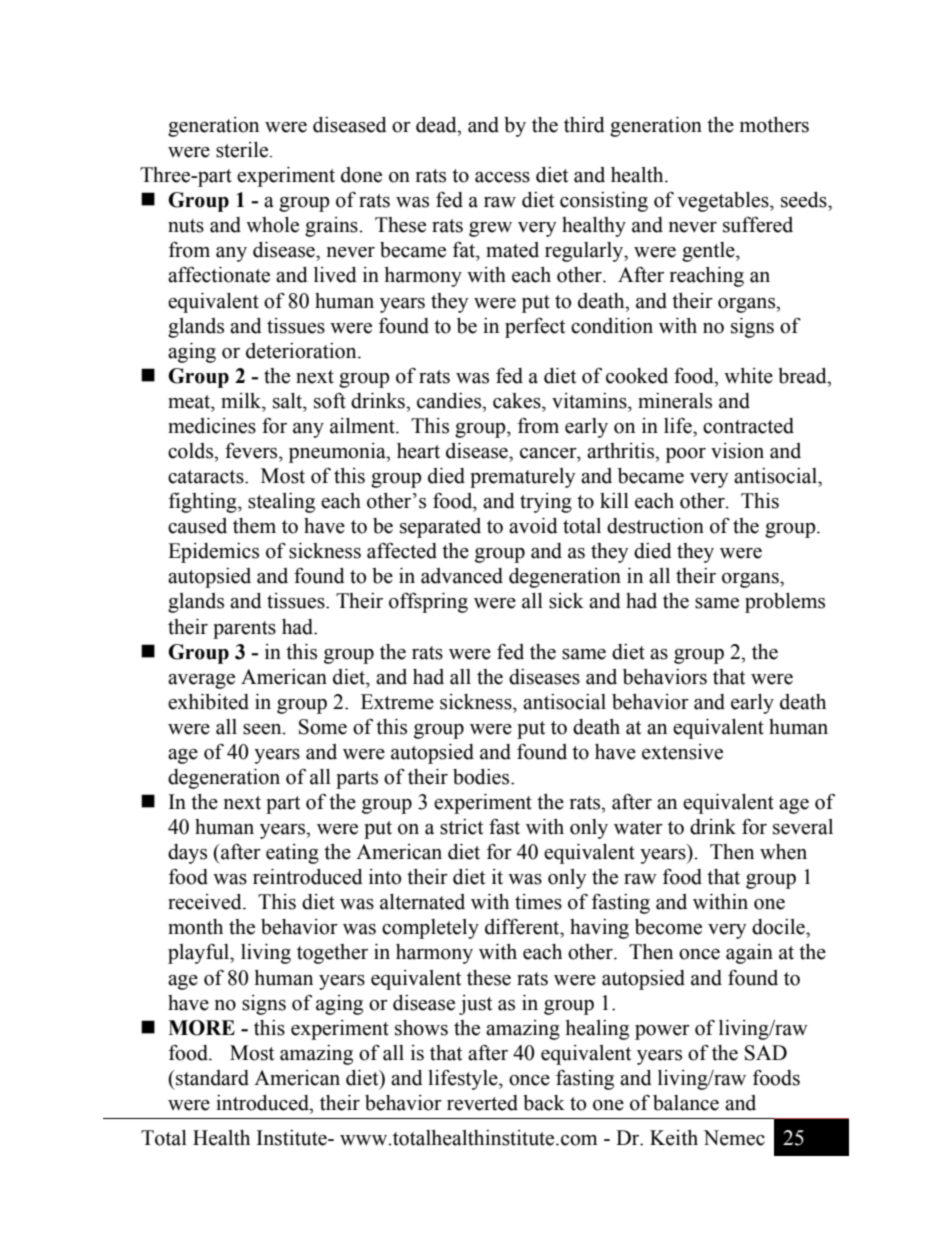  Describe the element at coordinates (737, 451) in the document. I see `vision` at that location.
